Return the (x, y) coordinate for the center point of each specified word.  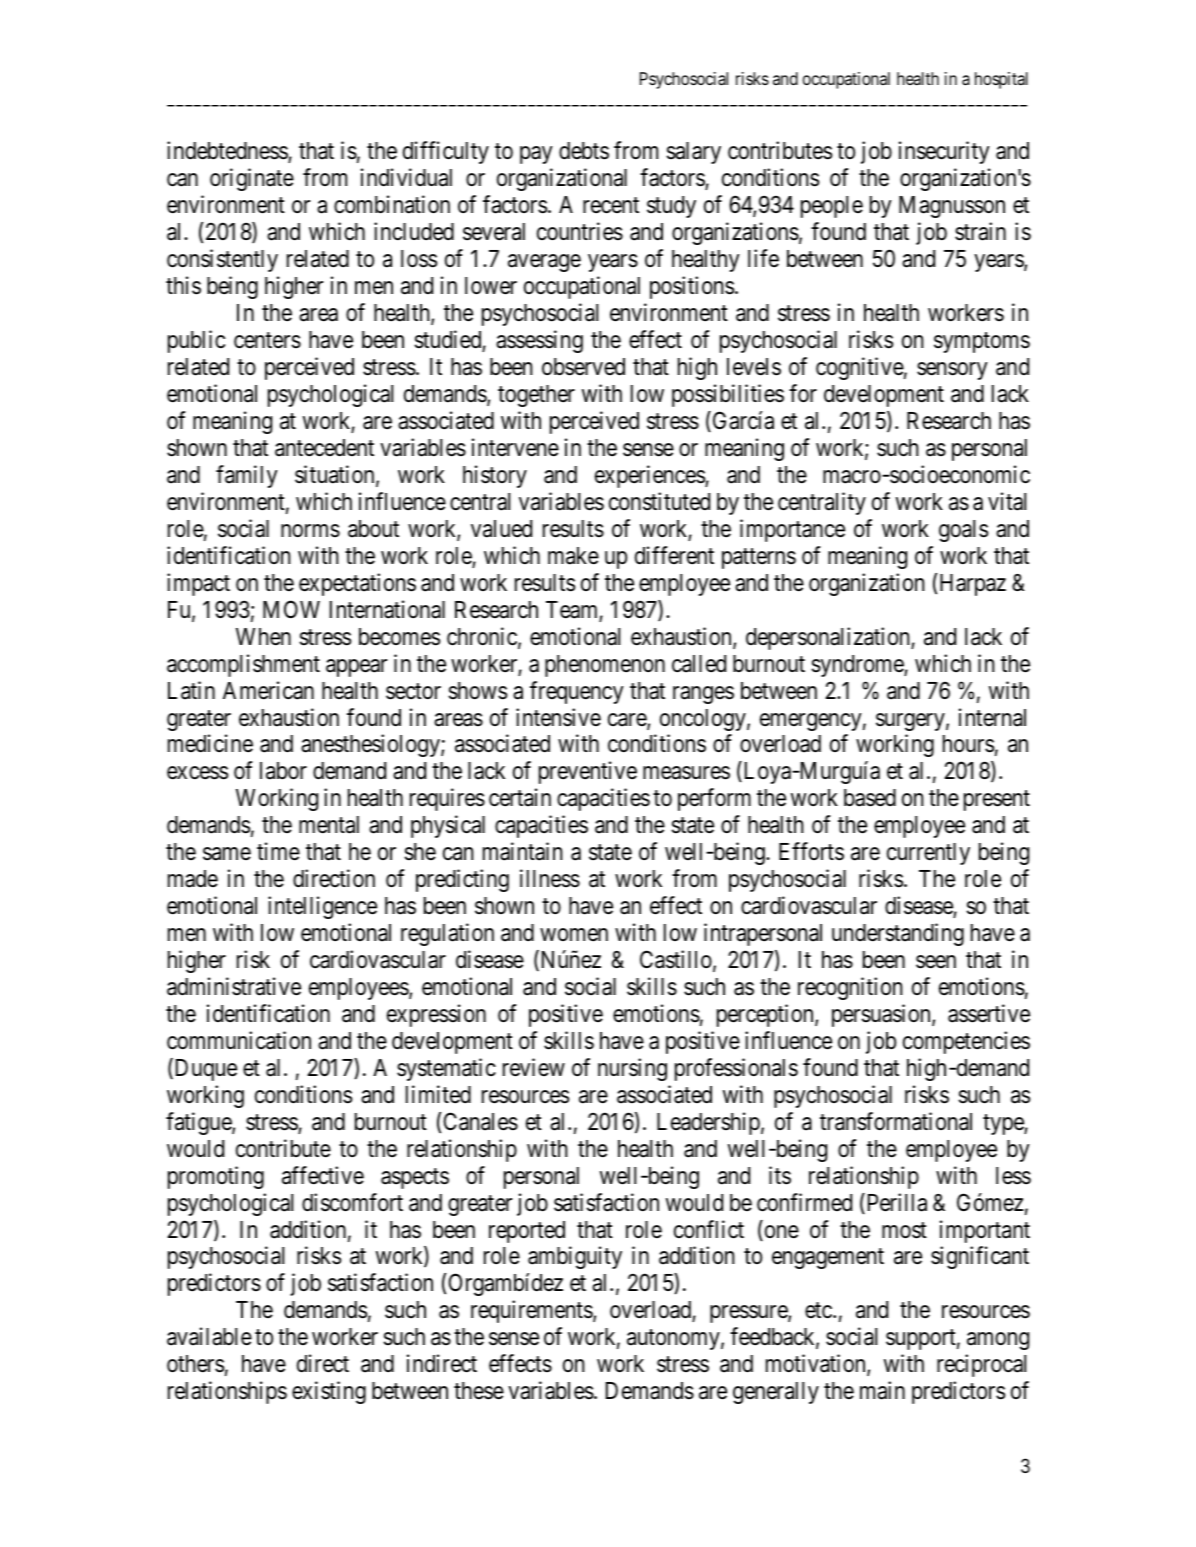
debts (584, 151)
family (247, 476)
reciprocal (981, 1365)
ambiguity (575, 1258)
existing (329, 1392)
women (574, 935)
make (573, 556)
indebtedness (228, 152)
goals (963, 531)
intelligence (322, 907)
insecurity (944, 152)
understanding (898, 934)
